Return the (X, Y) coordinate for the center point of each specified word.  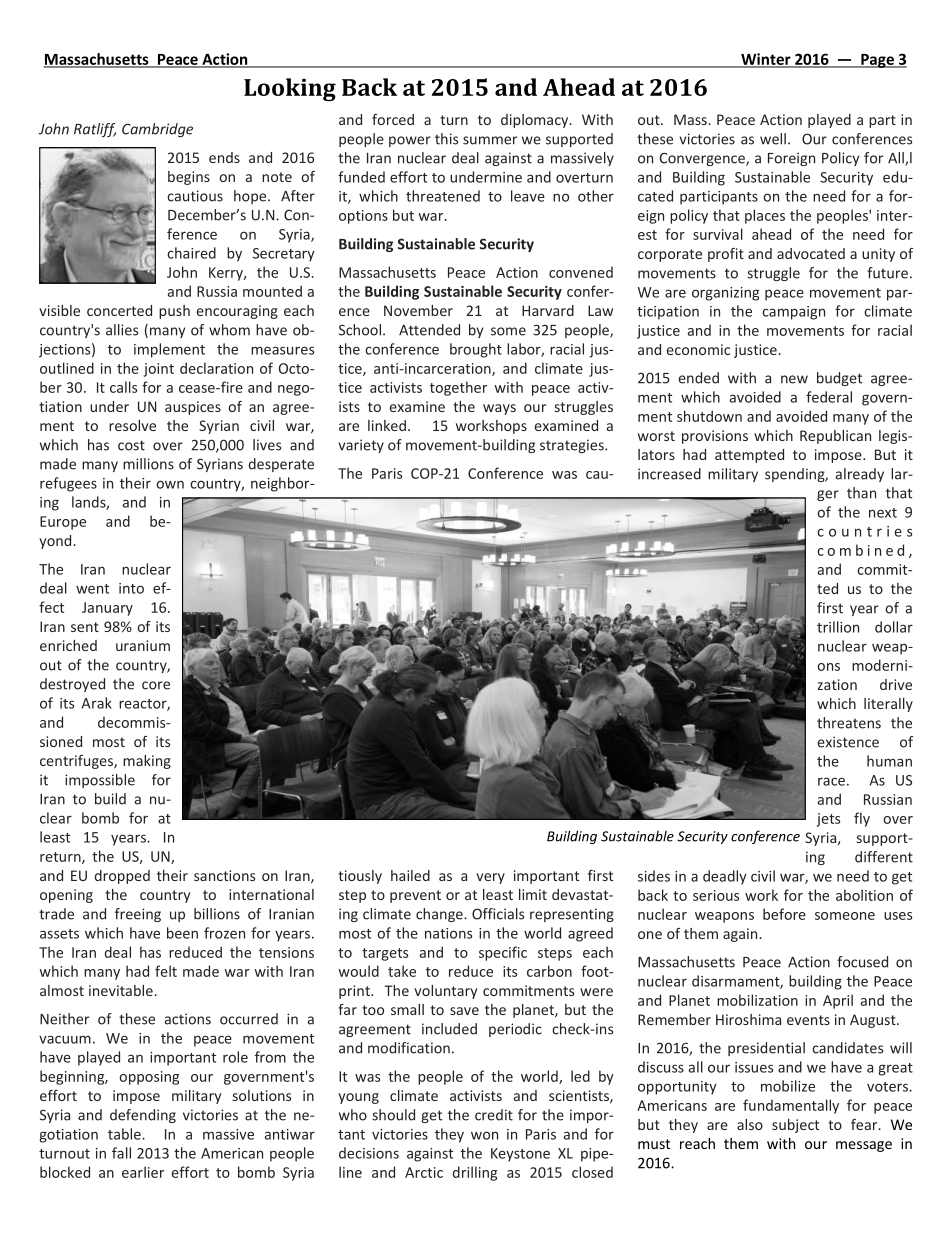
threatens (849, 723)
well (773, 139)
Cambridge (157, 130)
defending (143, 1116)
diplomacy (536, 121)
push (174, 312)
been (182, 933)
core (156, 685)
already (860, 475)
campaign (793, 313)
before (784, 914)
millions (148, 464)
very (490, 878)
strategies (573, 446)
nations (448, 933)
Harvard (548, 310)
